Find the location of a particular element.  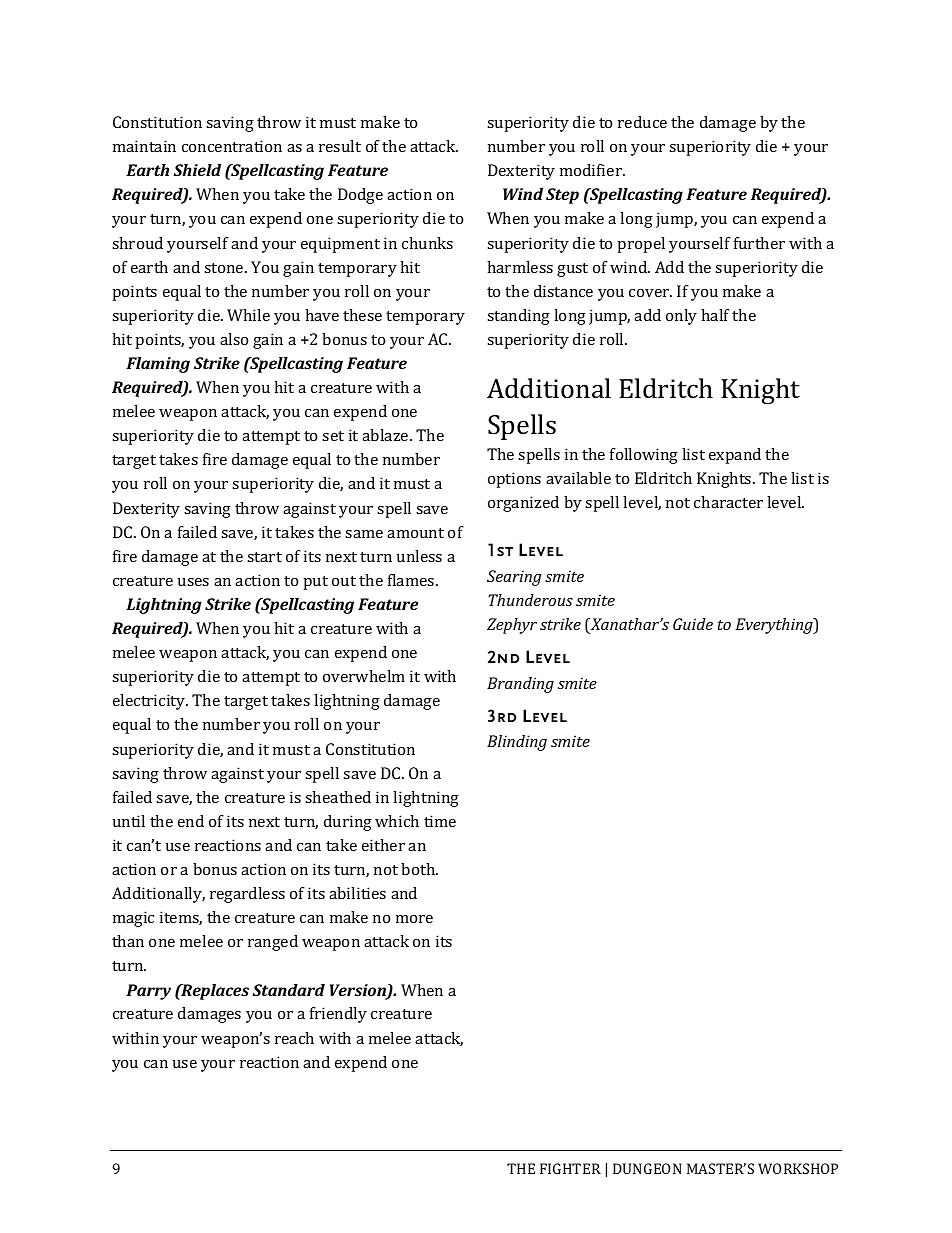

until is located at coordinates (129, 821).
